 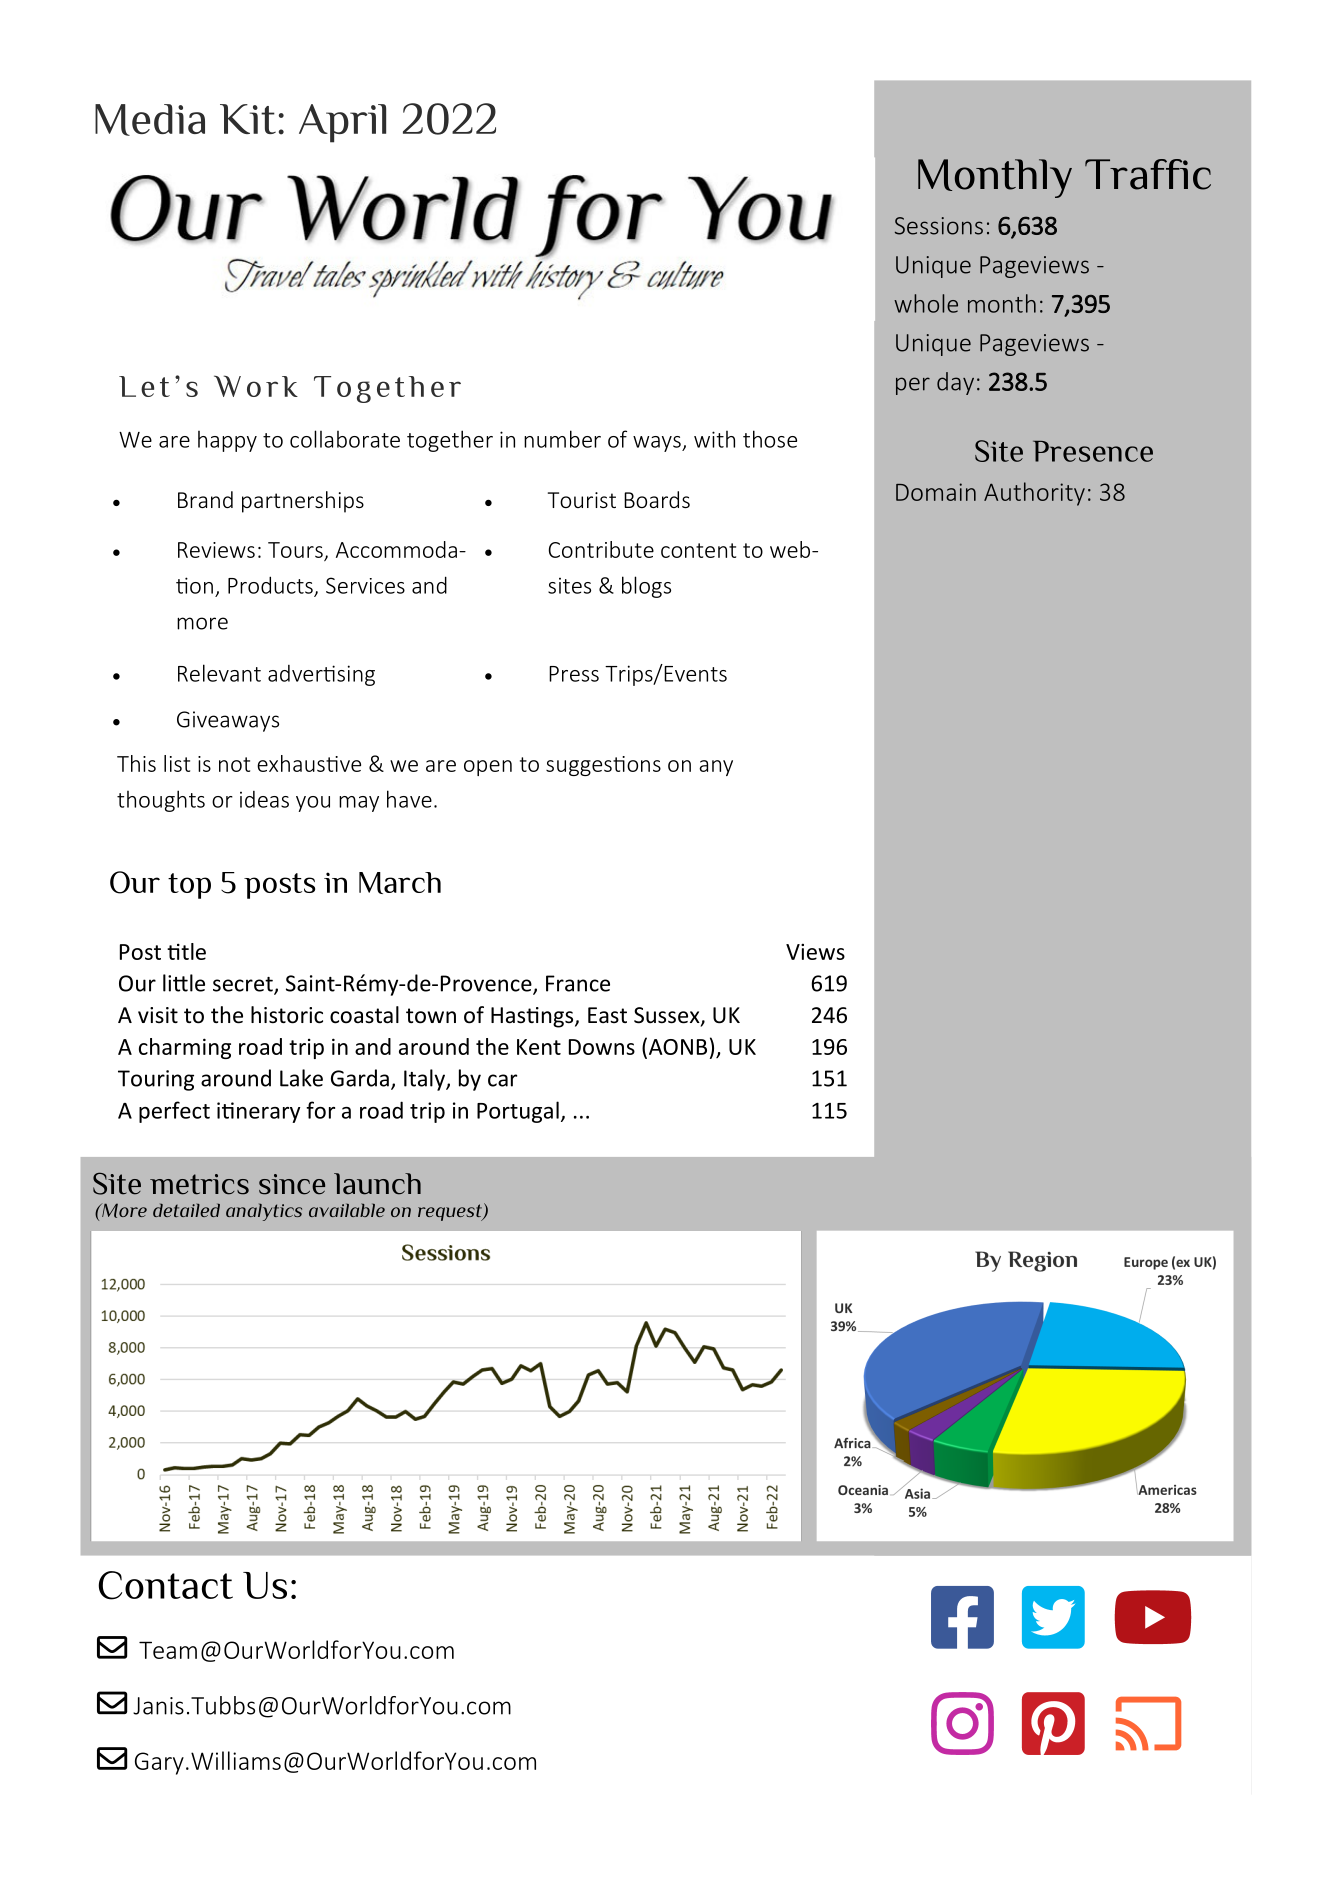 I want to click on Contact, so click(x=165, y=1585).
